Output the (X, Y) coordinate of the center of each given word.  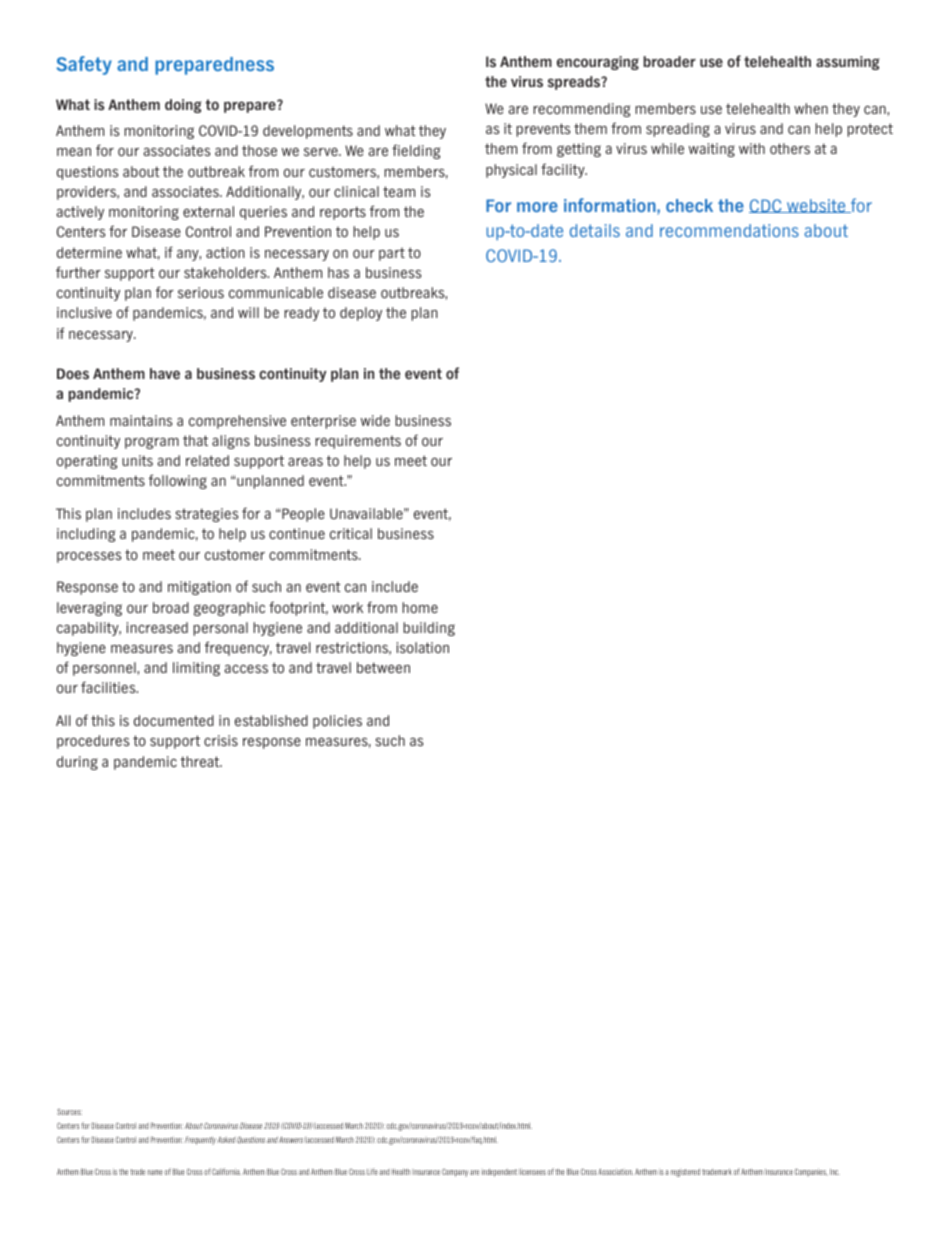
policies (337, 722)
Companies (811, 1172)
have (165, 373)
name (155, 1172)
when (811, 108)
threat (201, 761)
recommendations (729, 230)
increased (157, 627)
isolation (423, 647)
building (429, 629)
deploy (361, 314)
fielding (416, 151)
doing (183, 106)
